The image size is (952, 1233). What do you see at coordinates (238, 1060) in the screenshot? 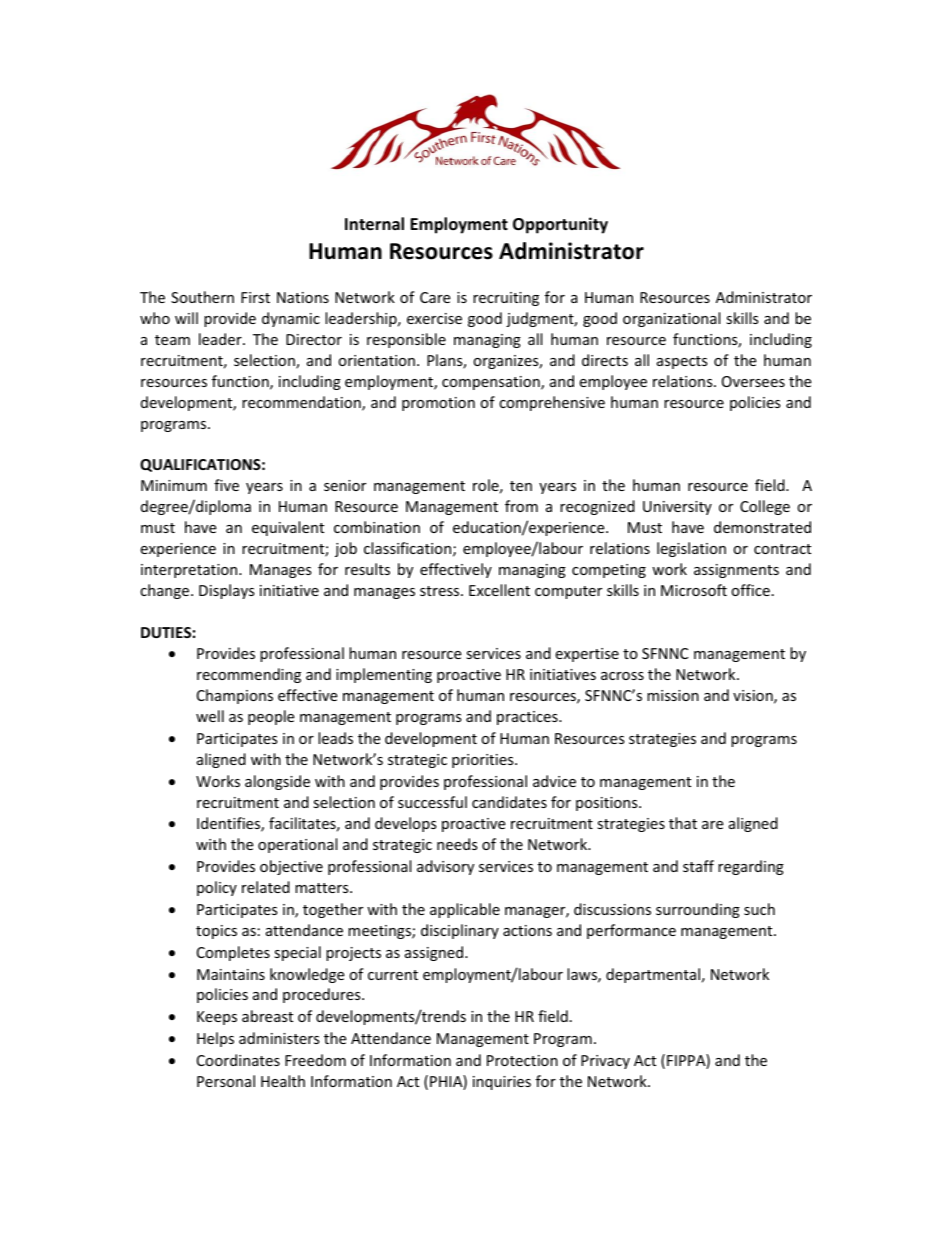
I see `Coordinates` at bounding box center [238, 1060].
